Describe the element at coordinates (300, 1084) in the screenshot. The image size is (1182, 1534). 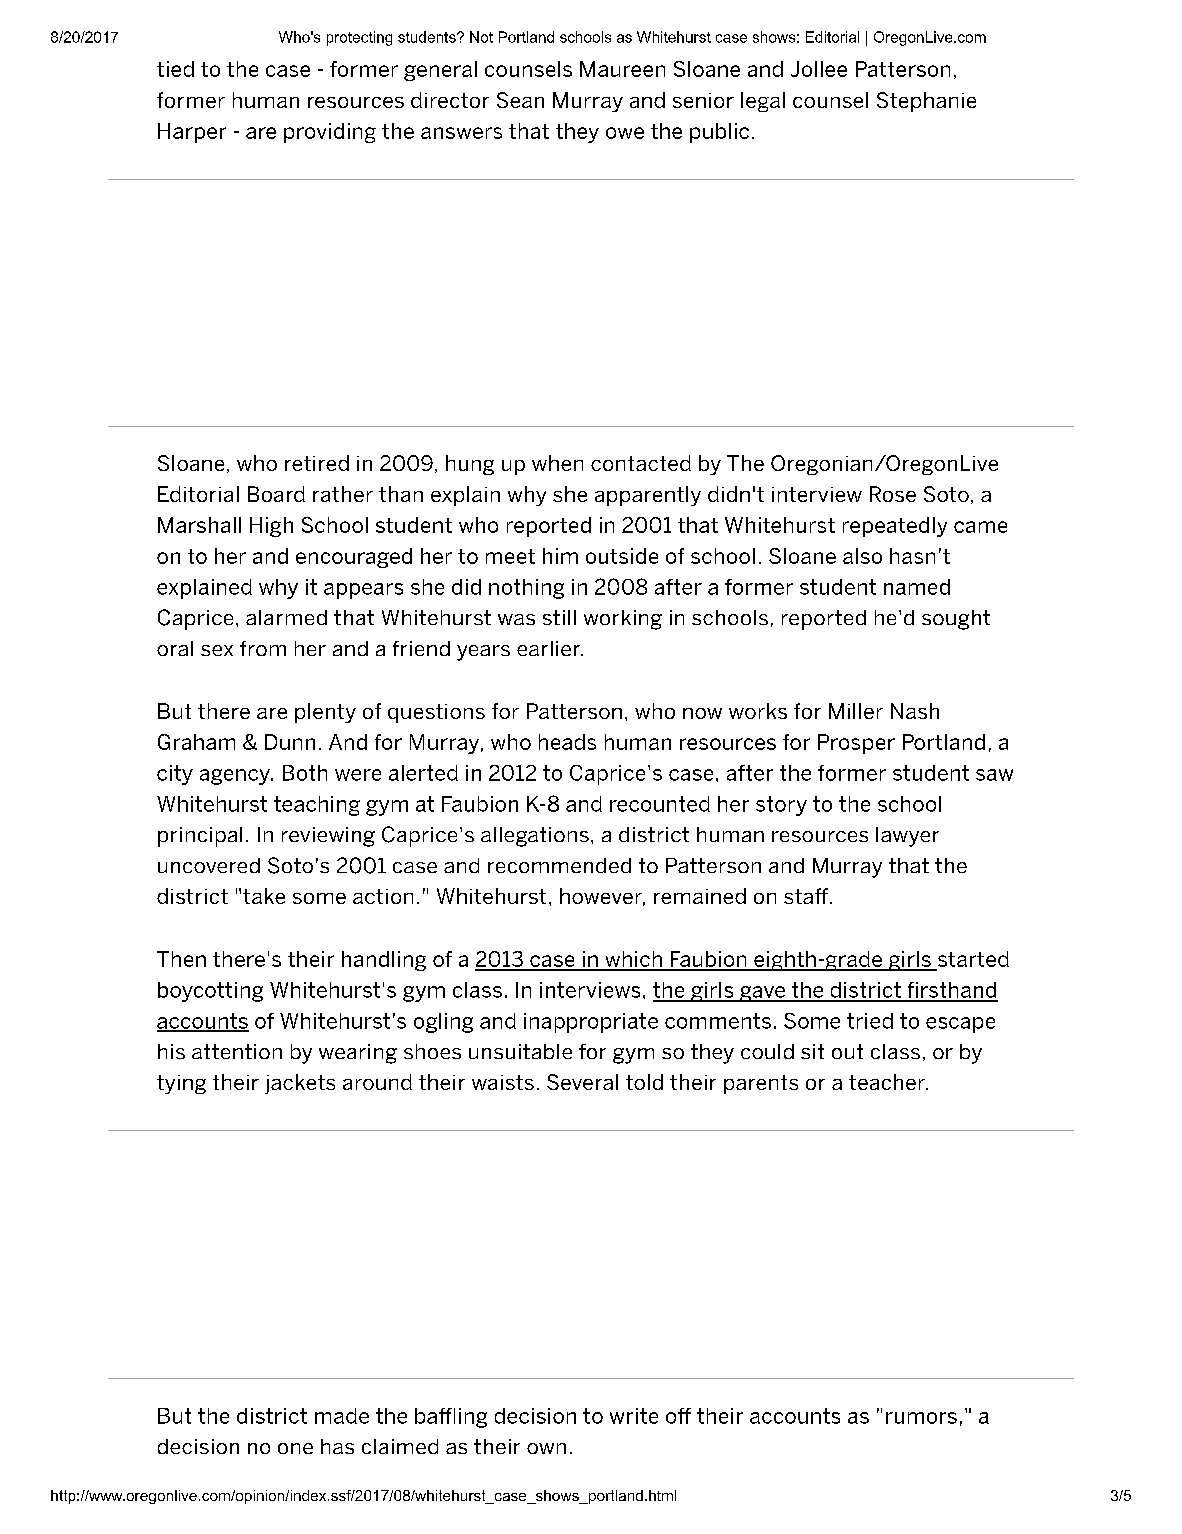
I see `jackets` at that location.
